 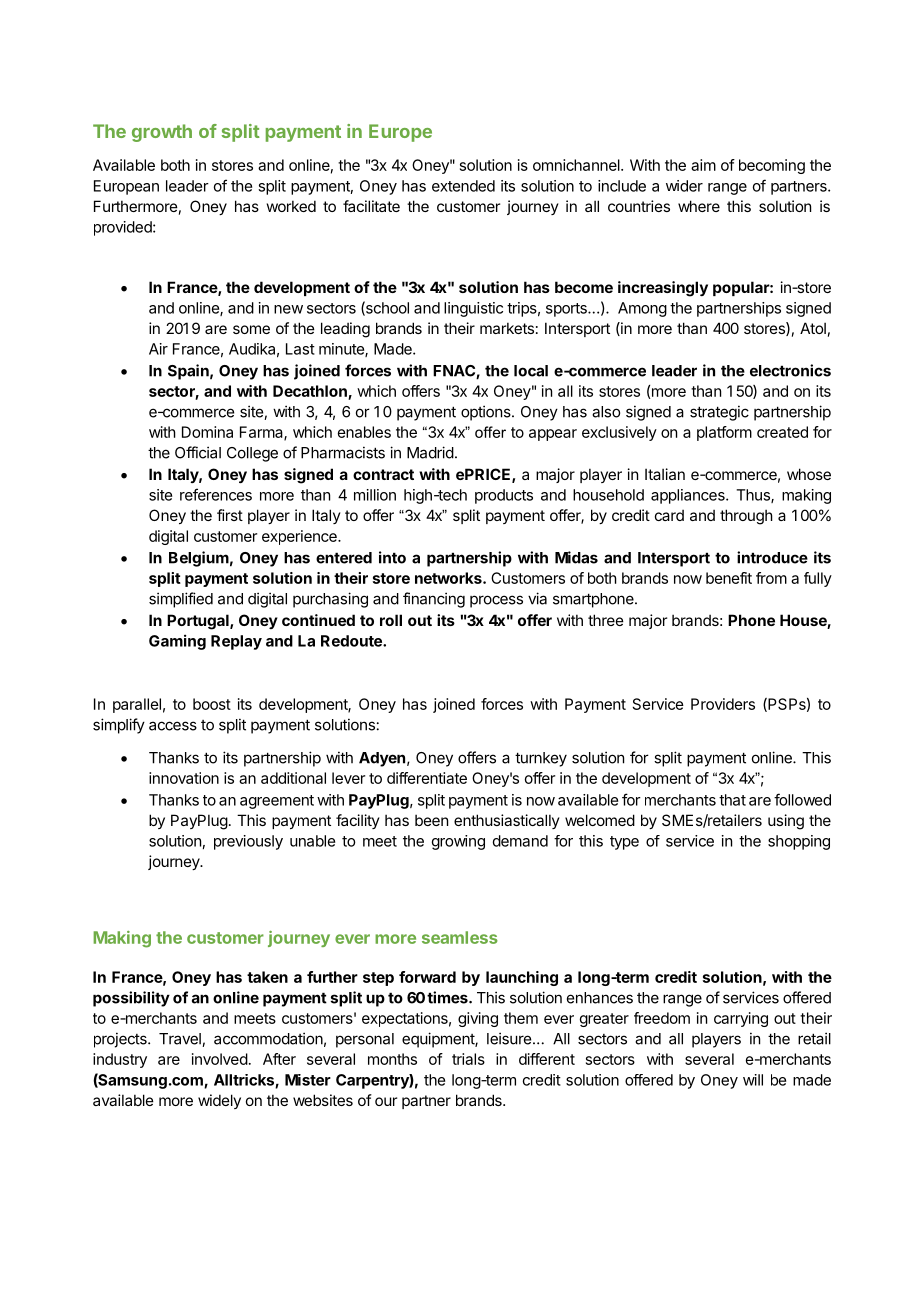 I want to click on extended, so click(x=463, y=186).
